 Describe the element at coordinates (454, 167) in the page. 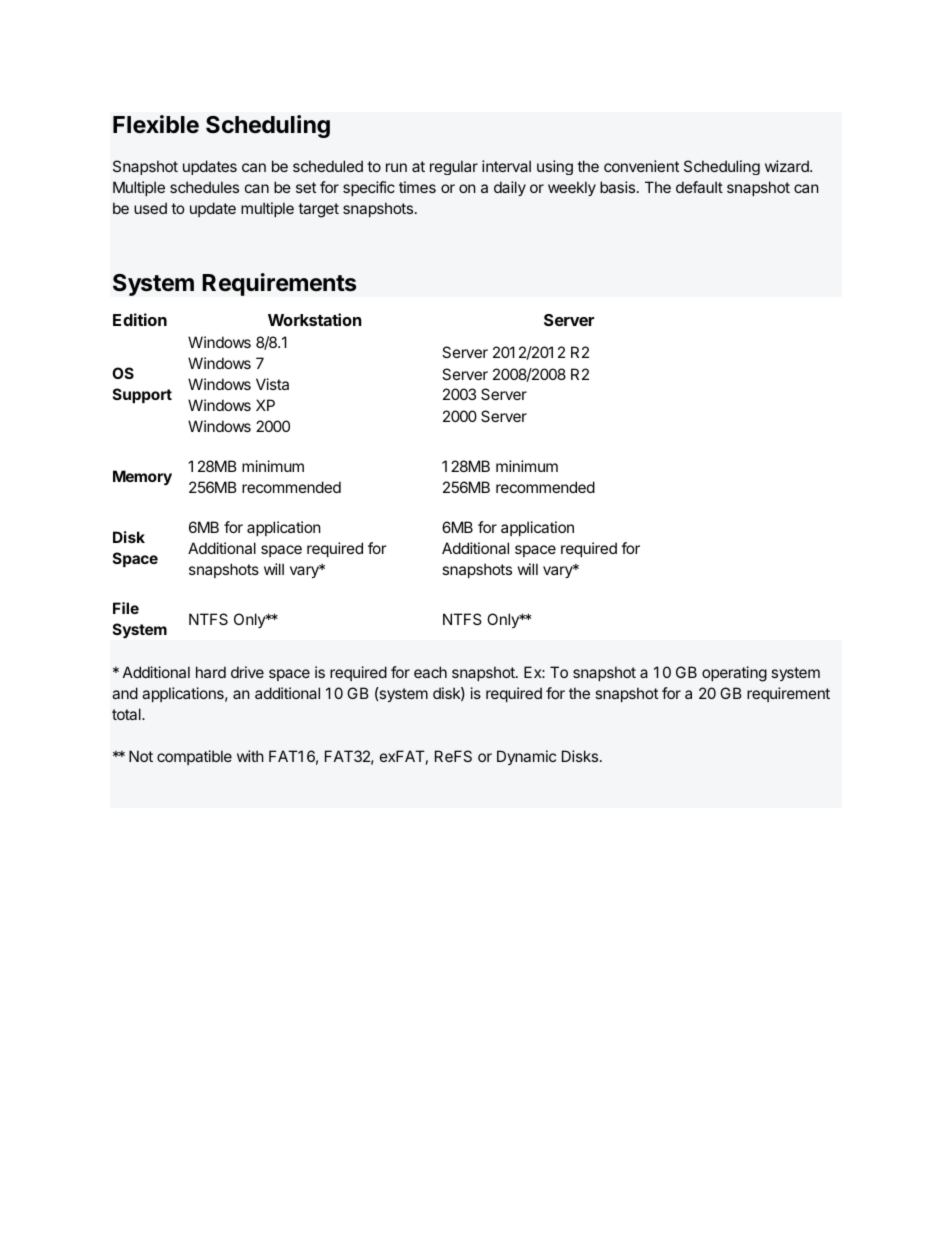

I see `regular` at that location.
